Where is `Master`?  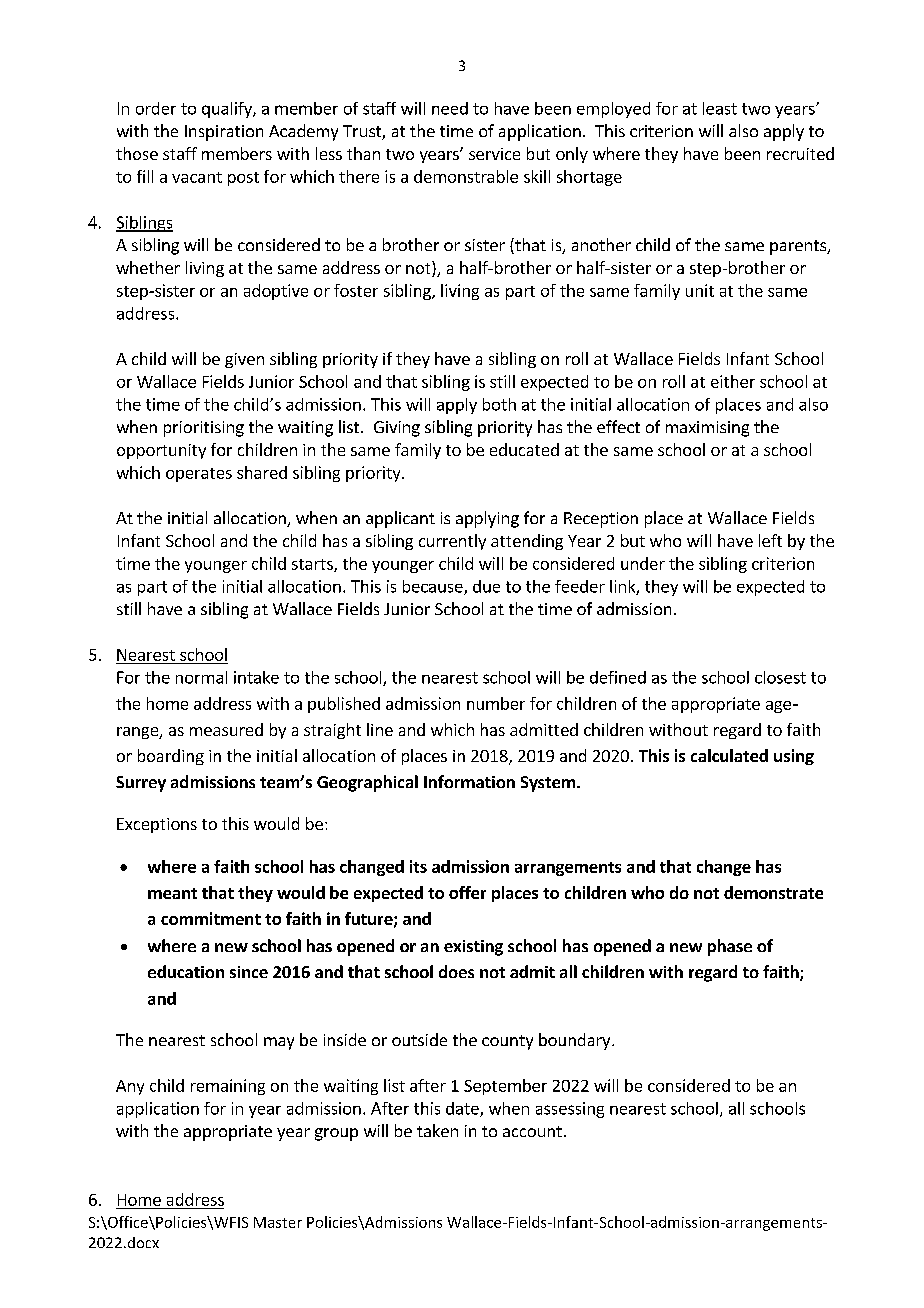 Master is located at coordinates (278, 1222).
